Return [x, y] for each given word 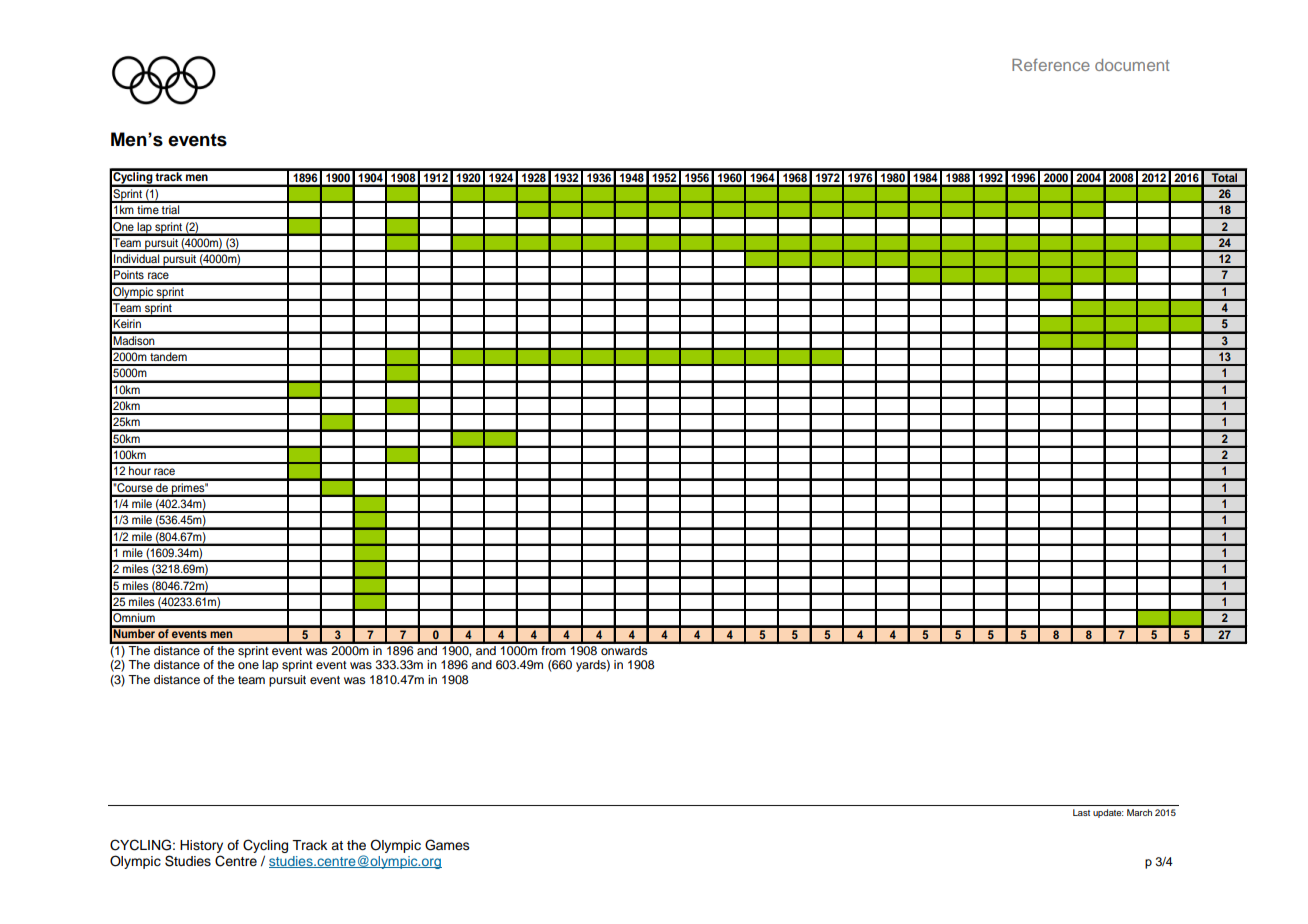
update [1108, 813]
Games [447, 845]
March [1139, 812]
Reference [1051, 64]
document [1132, 65]
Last [1081, 812]
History [201, 846]
